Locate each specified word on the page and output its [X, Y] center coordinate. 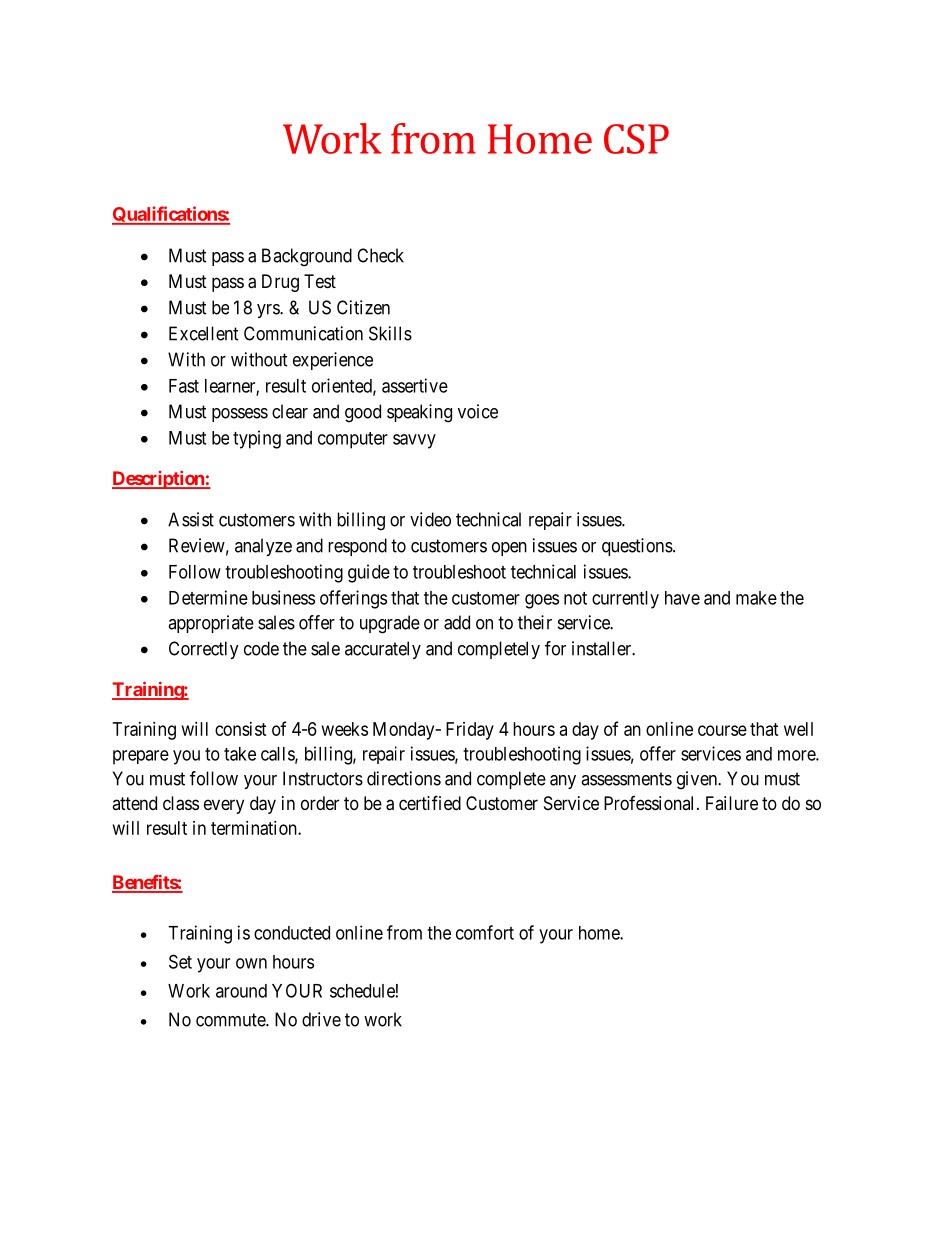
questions [637, 547]
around [241, 991]
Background [307, 257]
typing [257, 439]
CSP [636, 139]
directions [404, 778]
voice [478, 411]
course [722, 730]
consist [241, 729]
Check [380, 255]
